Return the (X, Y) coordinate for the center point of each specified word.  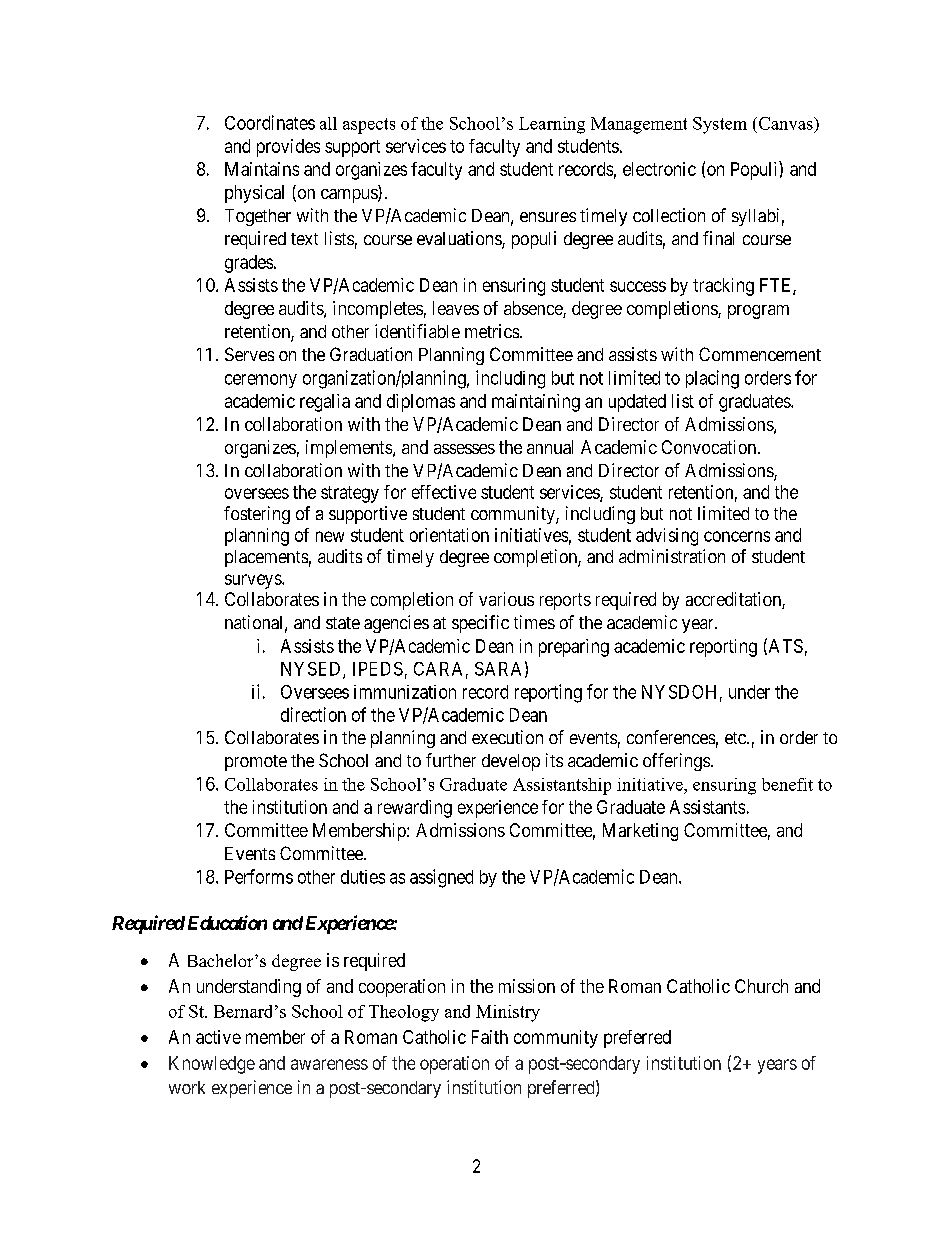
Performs (259, 876)
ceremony (261, 381)
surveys (254, 581)
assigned (441, 878)
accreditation (734, 600)
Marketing (640, 832)
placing (712, 379)
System (720, 125)
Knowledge (212, 1065)
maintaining (536, 403)
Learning (552, 125)
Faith (490, 1037)
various (506, 599)
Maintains (262, 169)
